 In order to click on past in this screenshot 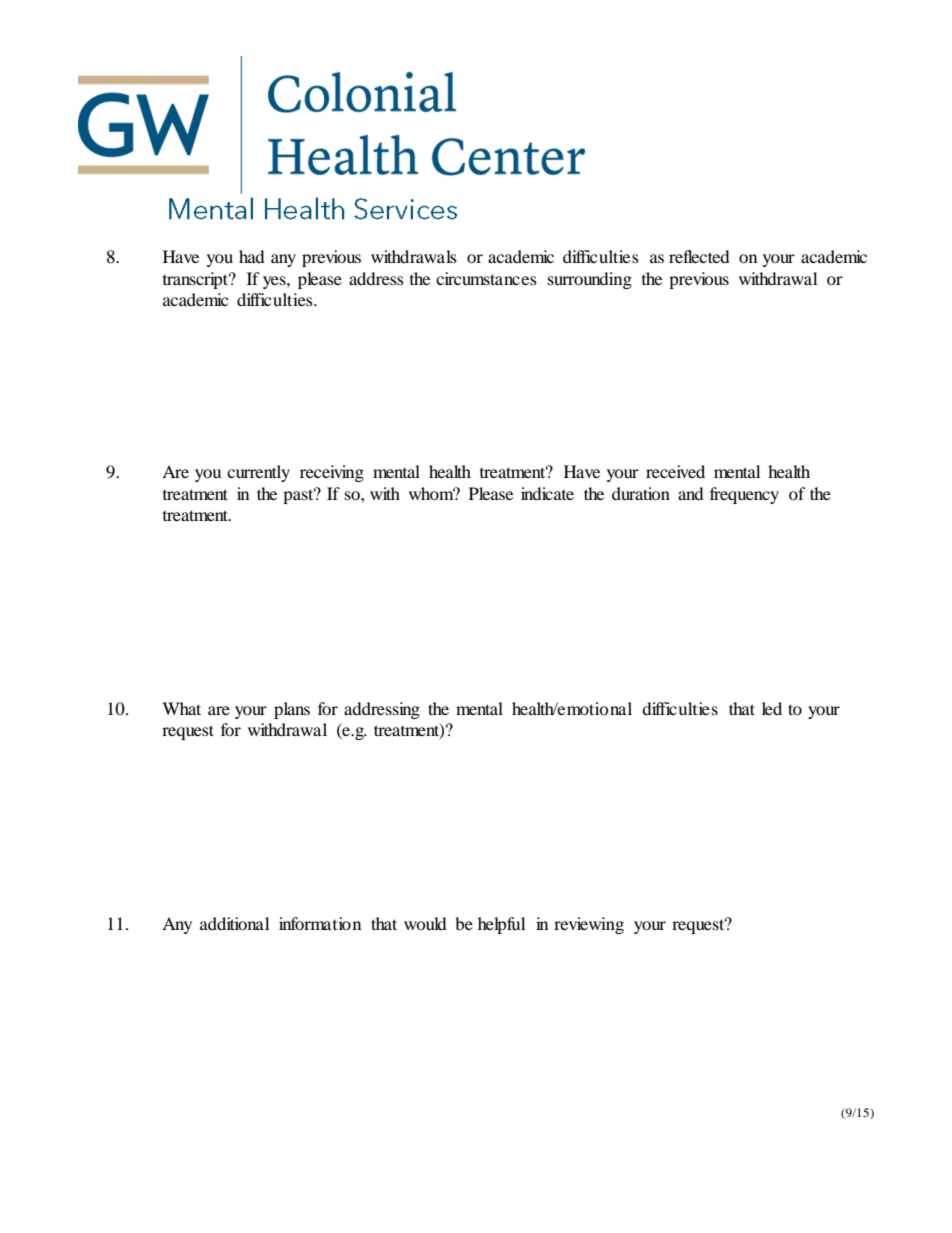, I will do `click(299, 495)`.
